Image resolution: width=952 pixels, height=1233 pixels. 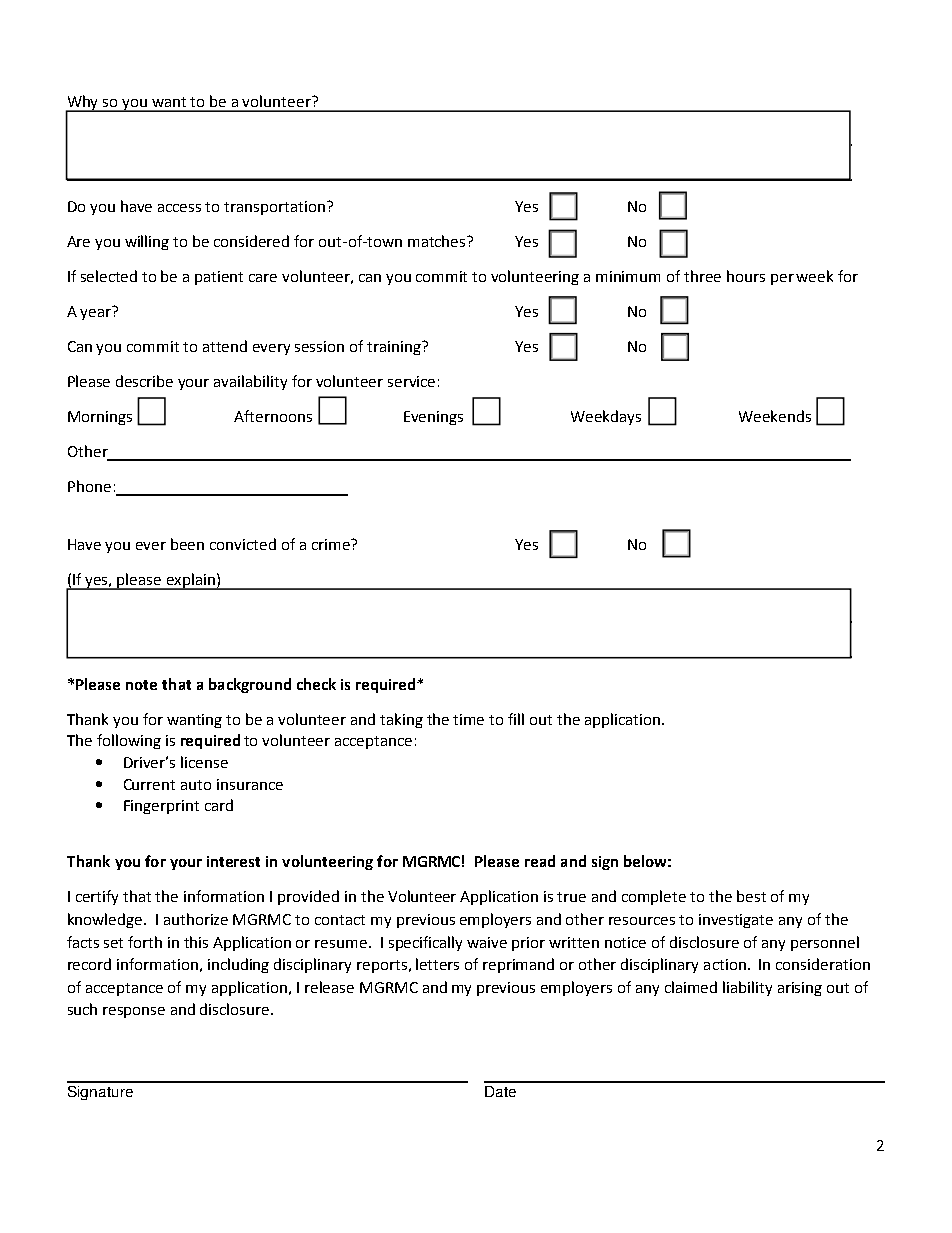 What do you see at coordinates (438, 241) in the document?
I see `matches` at bounding box center [438, 241].
